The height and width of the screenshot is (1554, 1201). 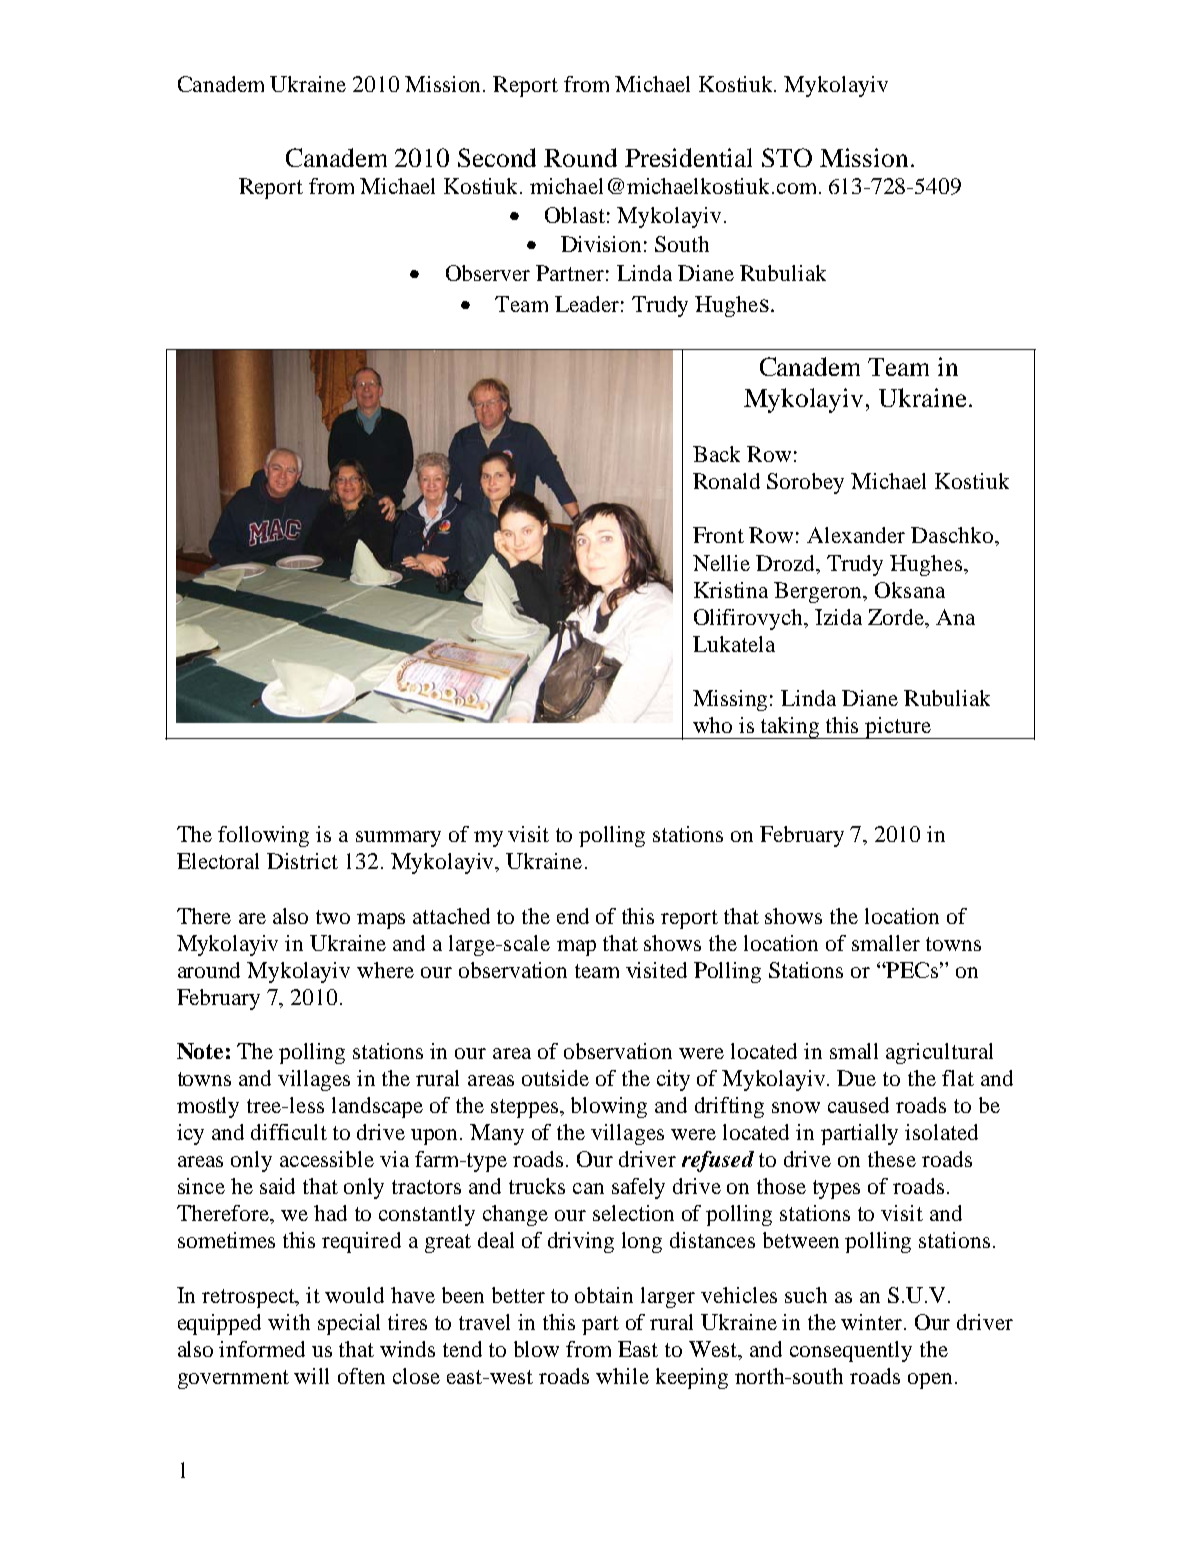 What do you see at coordinates (851, 1351) in the screenshot?
I see `consequently` at bounding box center [851, 1351].
